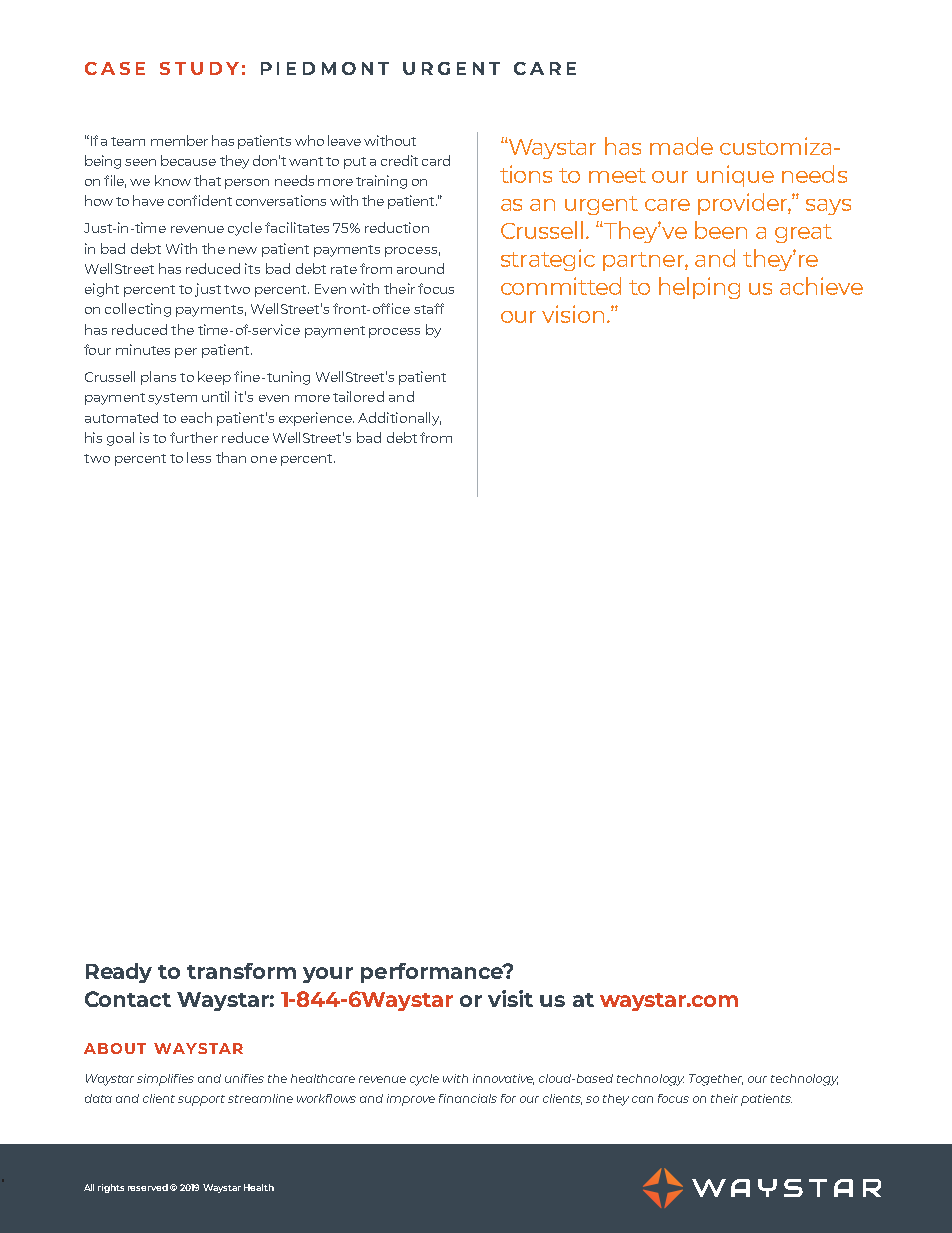  What do you see at coordinates (179, 140) in the screenshot?
I see `member` at bounding box center [179, 140].
